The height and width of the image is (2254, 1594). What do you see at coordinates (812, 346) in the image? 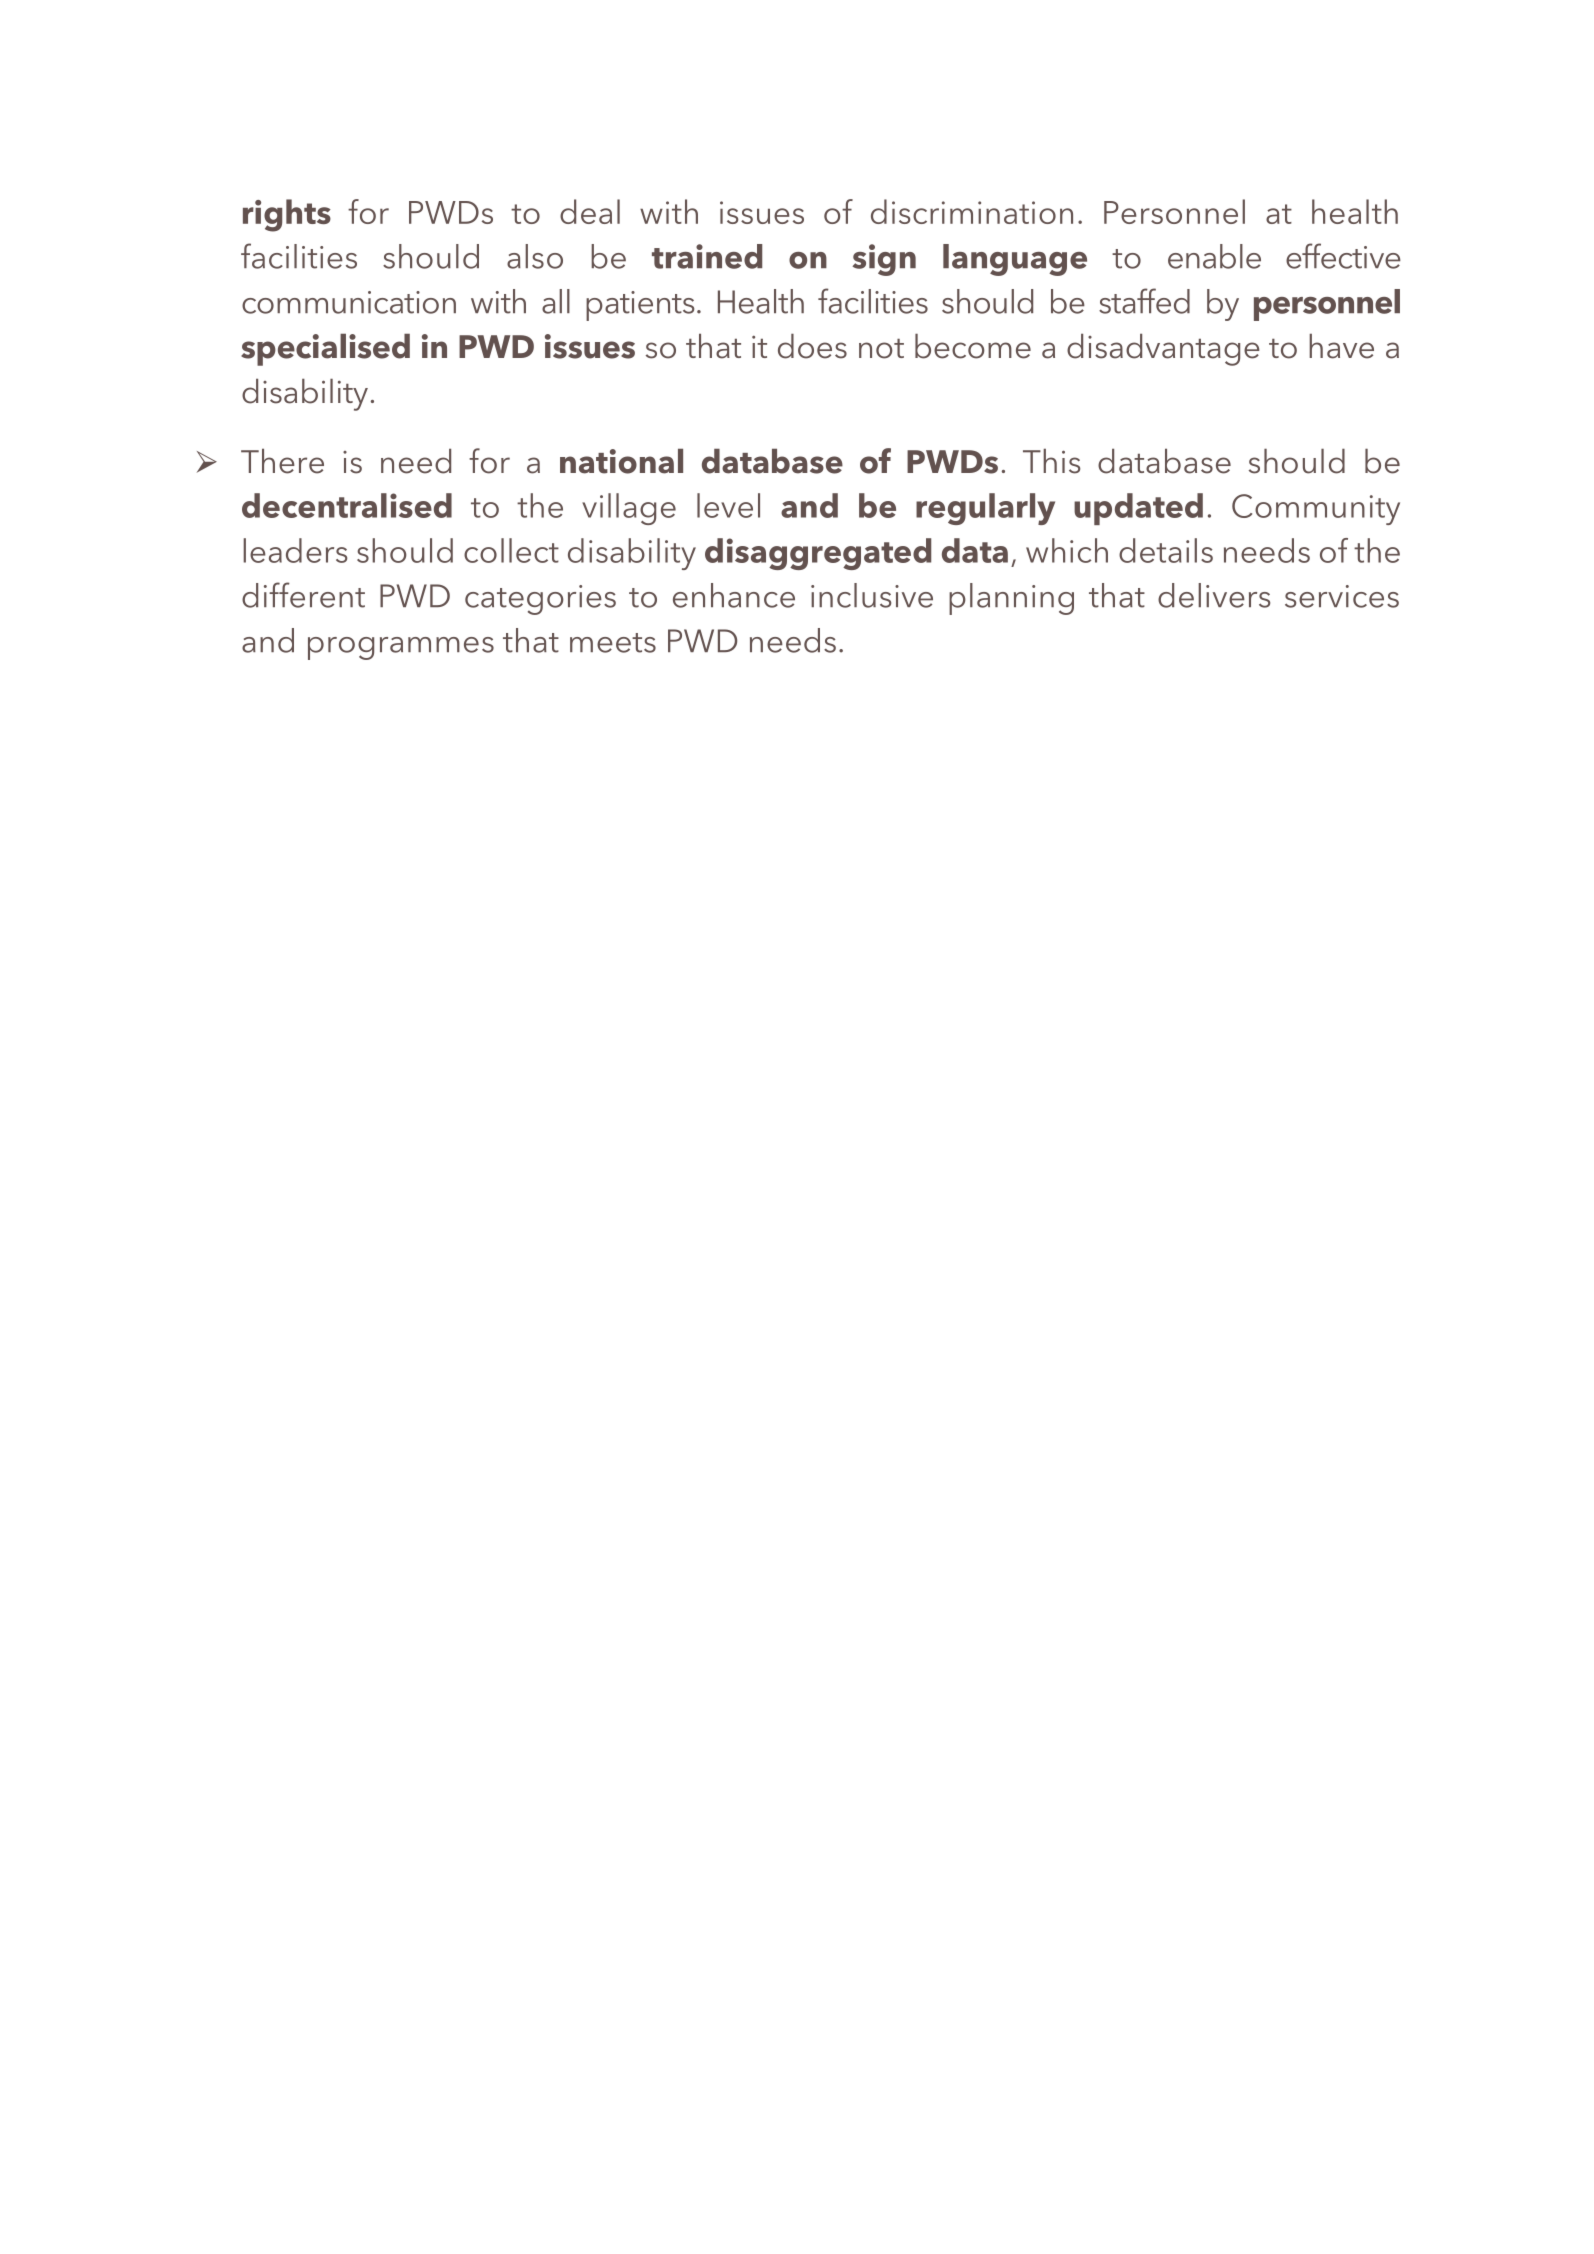
I see `does` at bounding box center [812, 346].
